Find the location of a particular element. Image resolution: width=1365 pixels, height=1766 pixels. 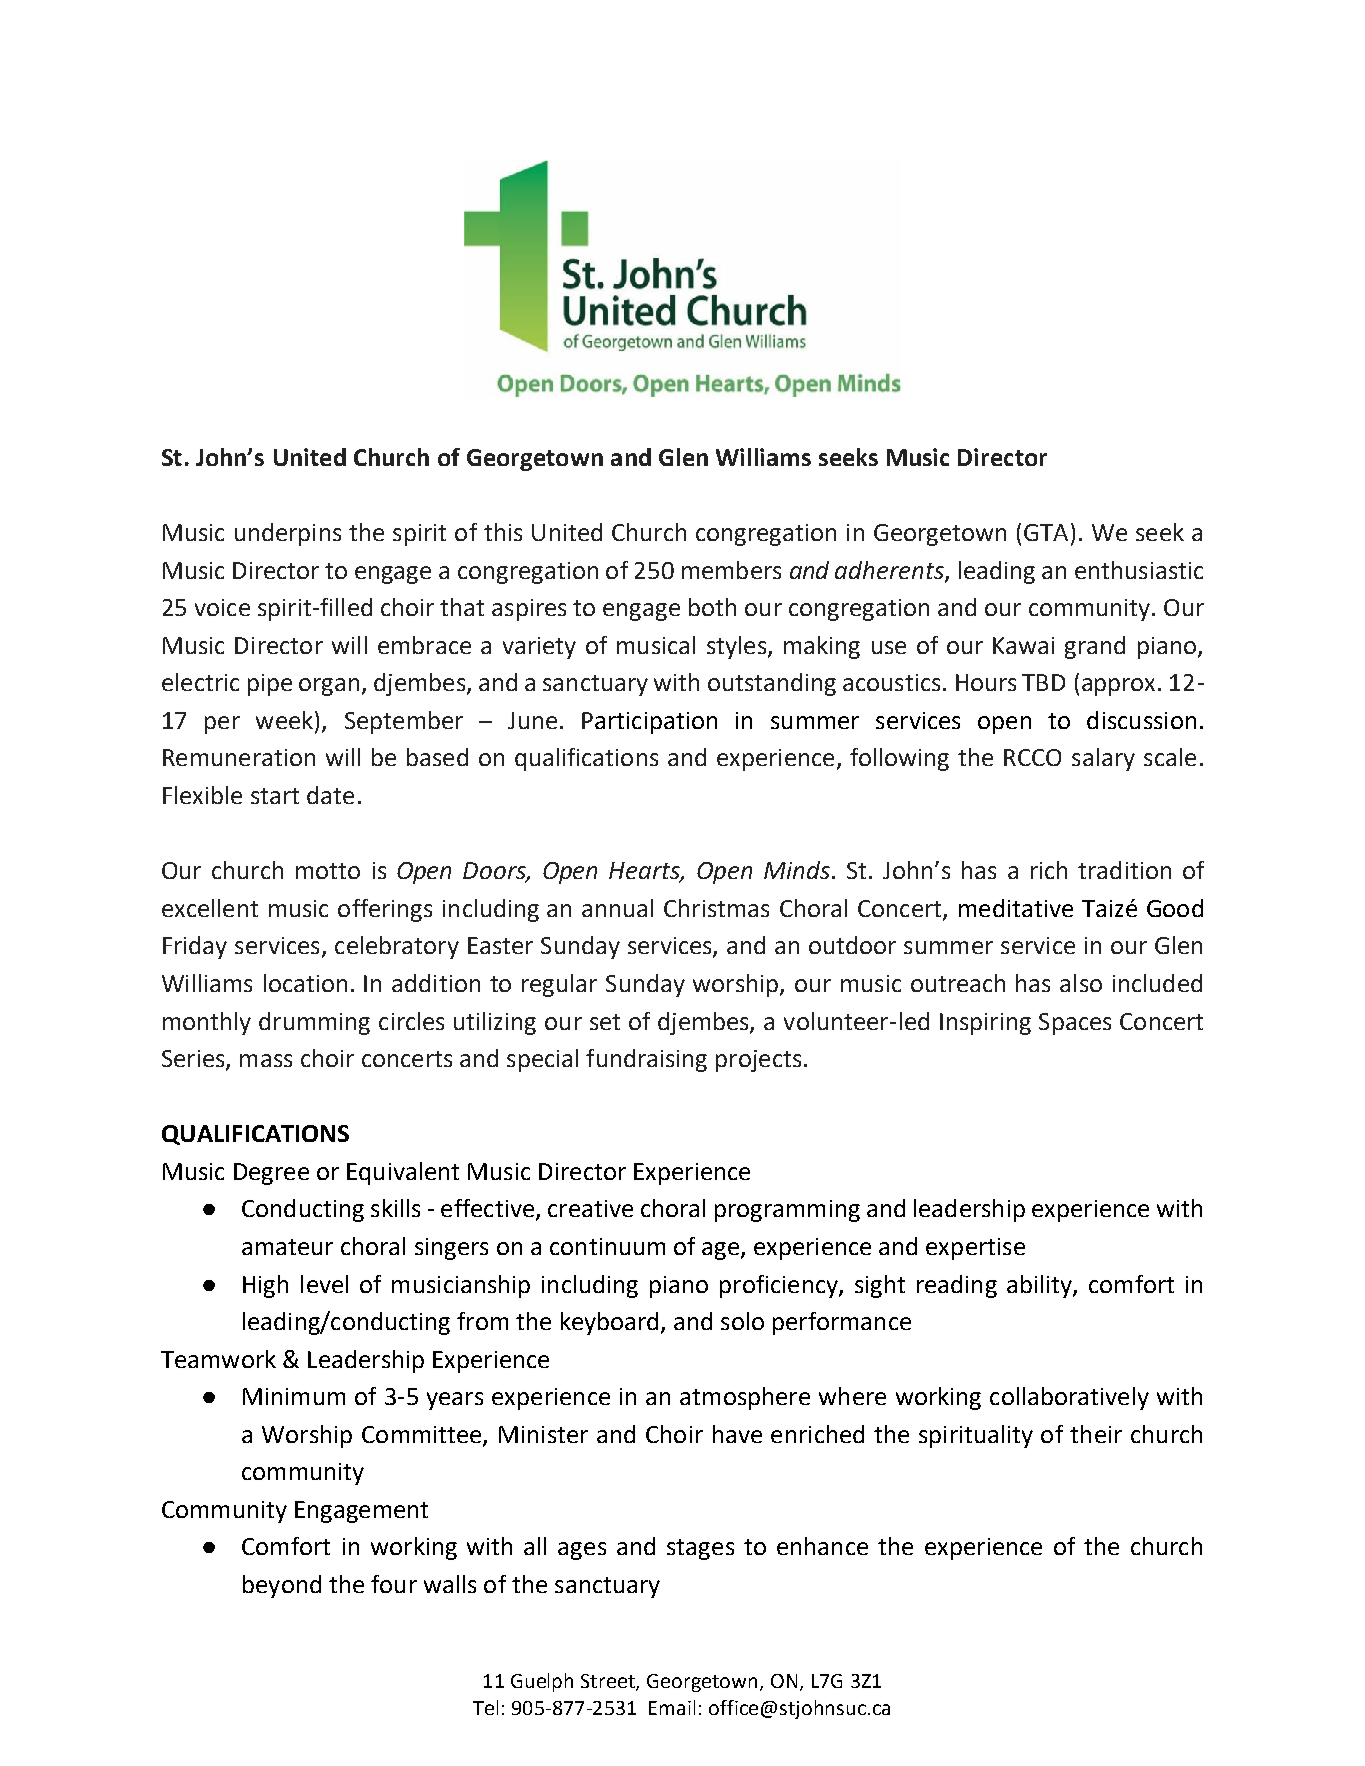

ability is located at coordinates (1040, 1286).
